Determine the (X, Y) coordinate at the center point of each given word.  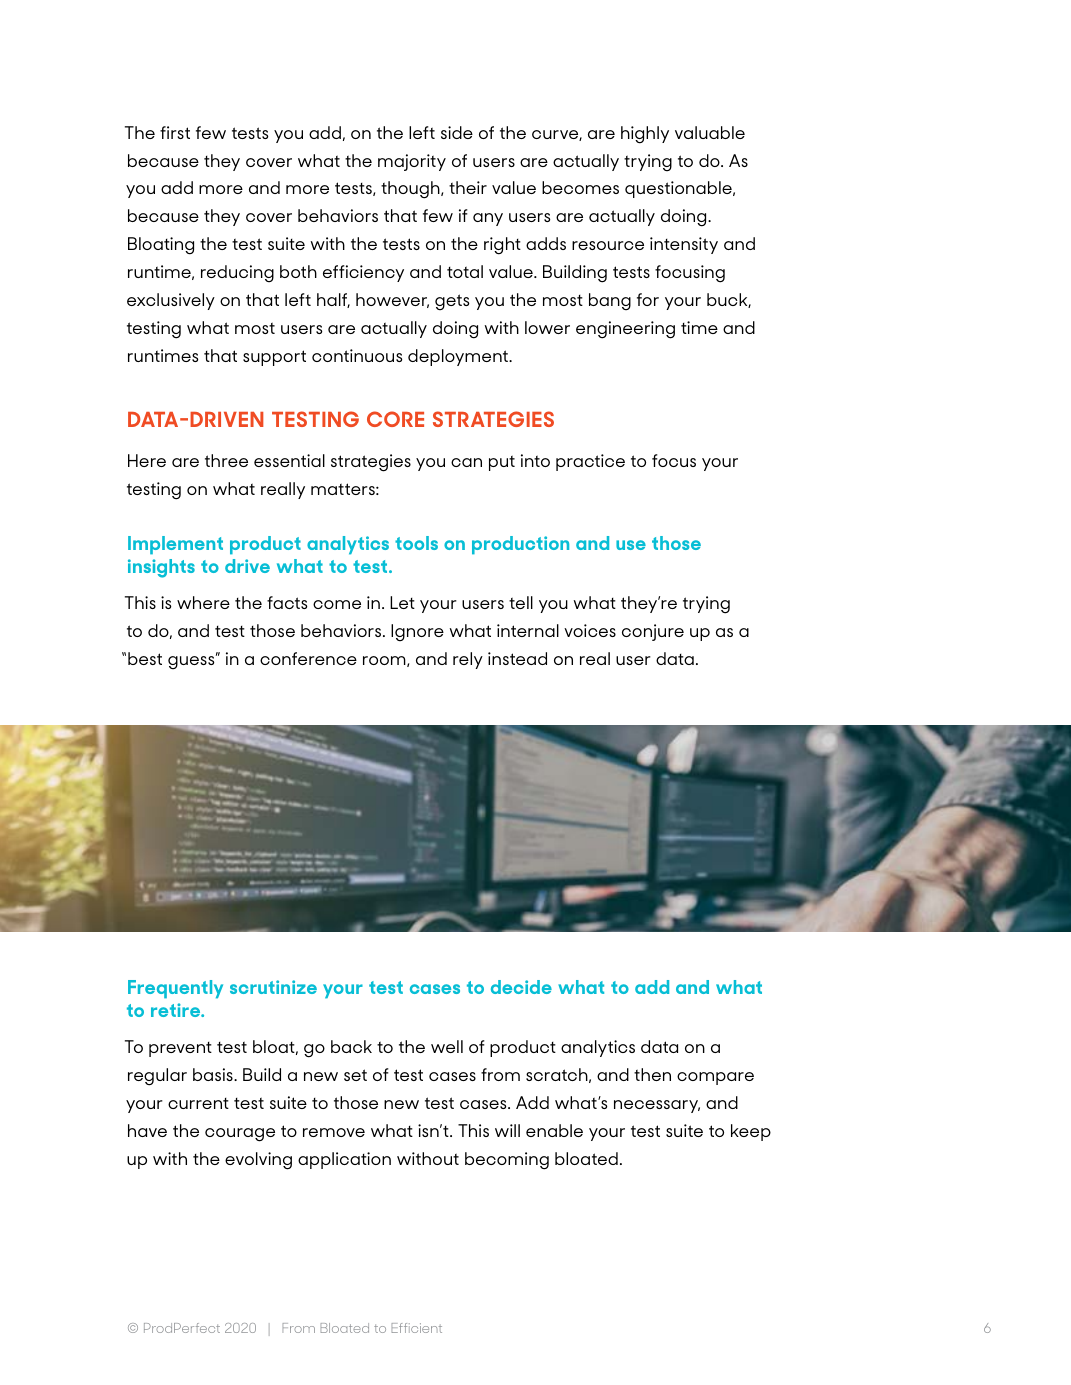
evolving (258, 1161)
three (226, 460)
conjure (653, 632)
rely (468, 660)
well (447, 1046)
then (652, 1074)
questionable (679, 189)
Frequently (175, 989)
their (468, 187)
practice (590, 462)
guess (192, 661)
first (175, 132)
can (466, 462)
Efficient (417, 1328)
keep (751, 1132)
